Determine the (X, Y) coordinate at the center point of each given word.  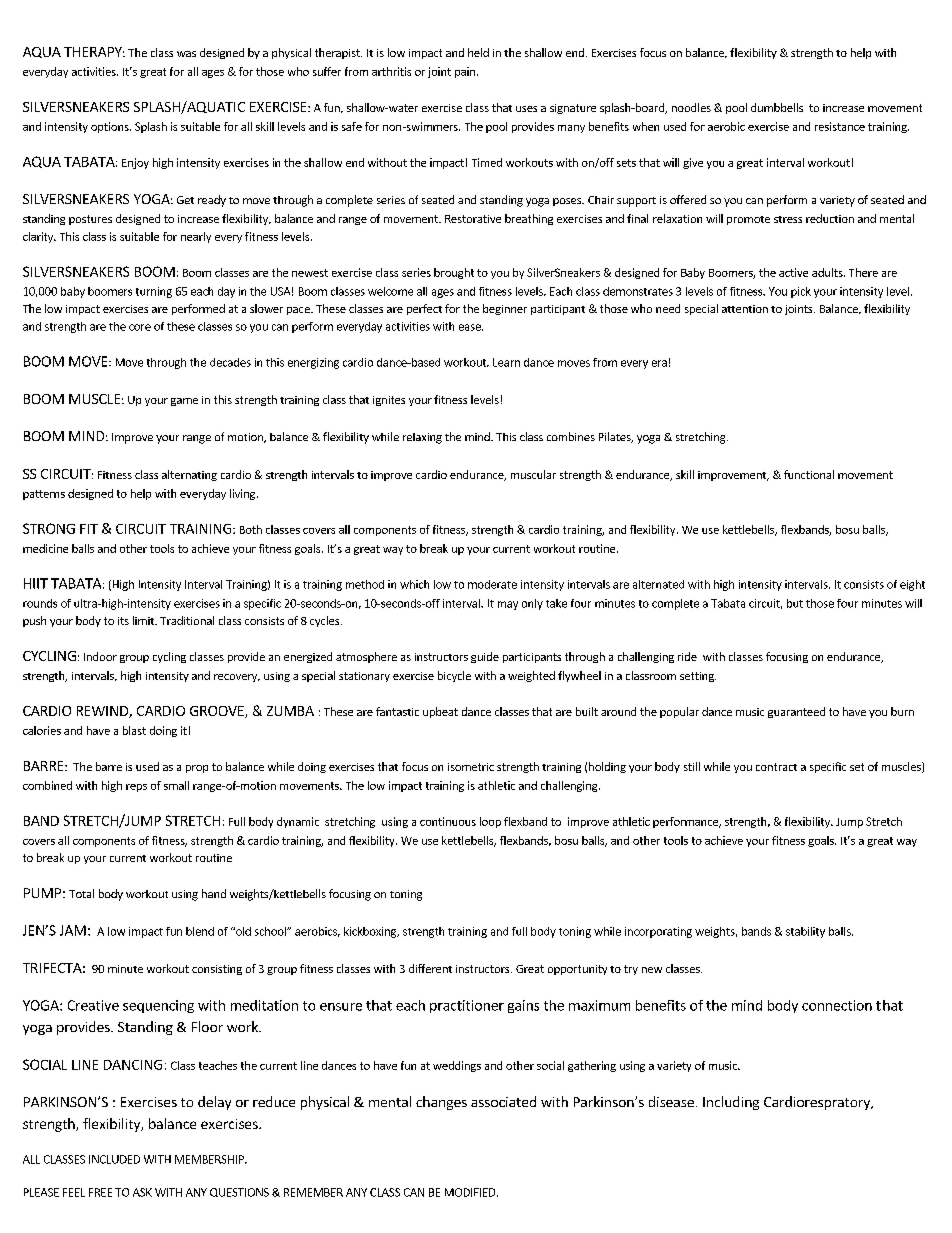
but (795, 603)
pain (465, 72)
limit (144, 620)
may (508, 605)
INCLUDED (114, 1159)
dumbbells (777, 107)
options (111, 127)
